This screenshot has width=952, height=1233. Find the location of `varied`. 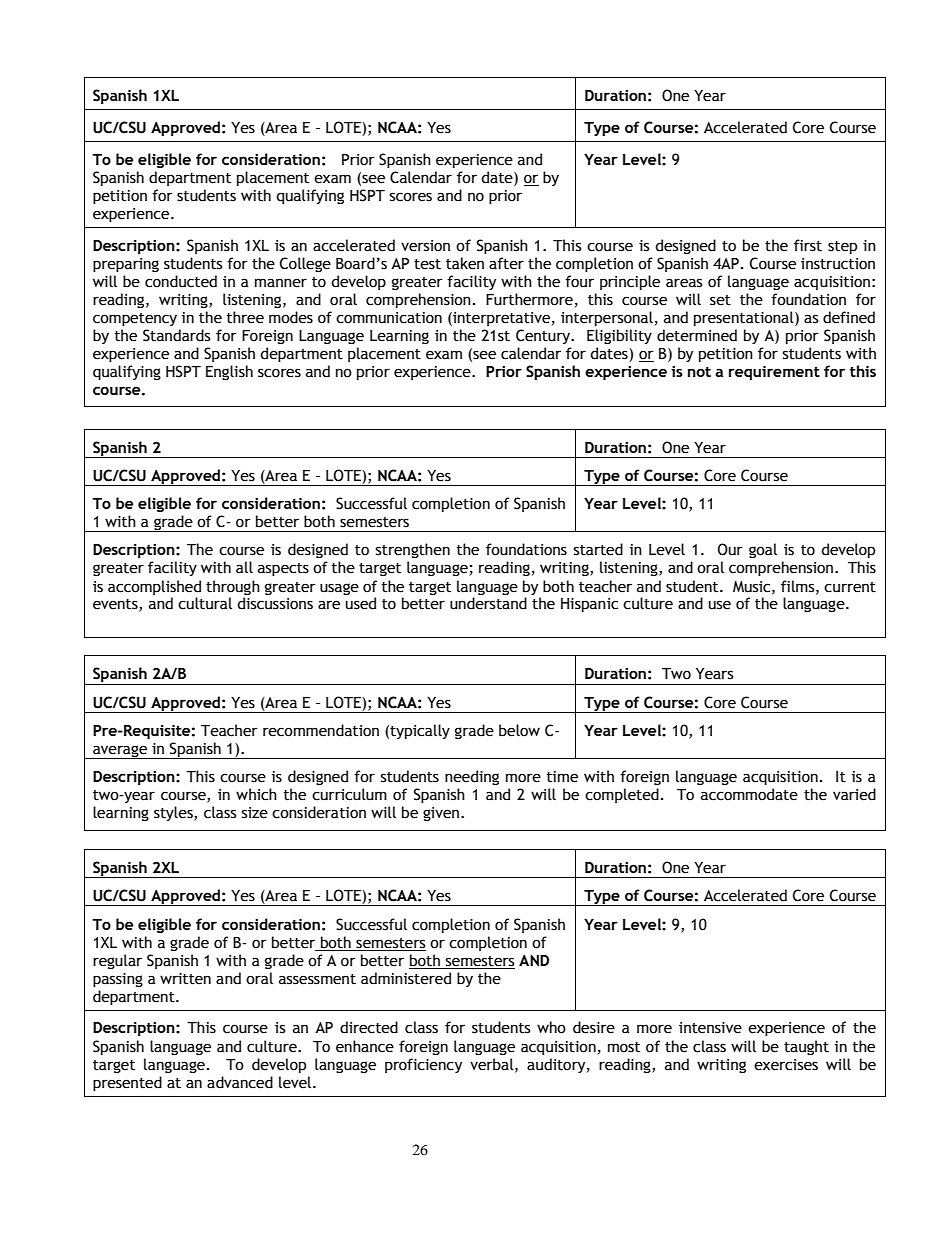

varied is located at coordinates (854, 794).
